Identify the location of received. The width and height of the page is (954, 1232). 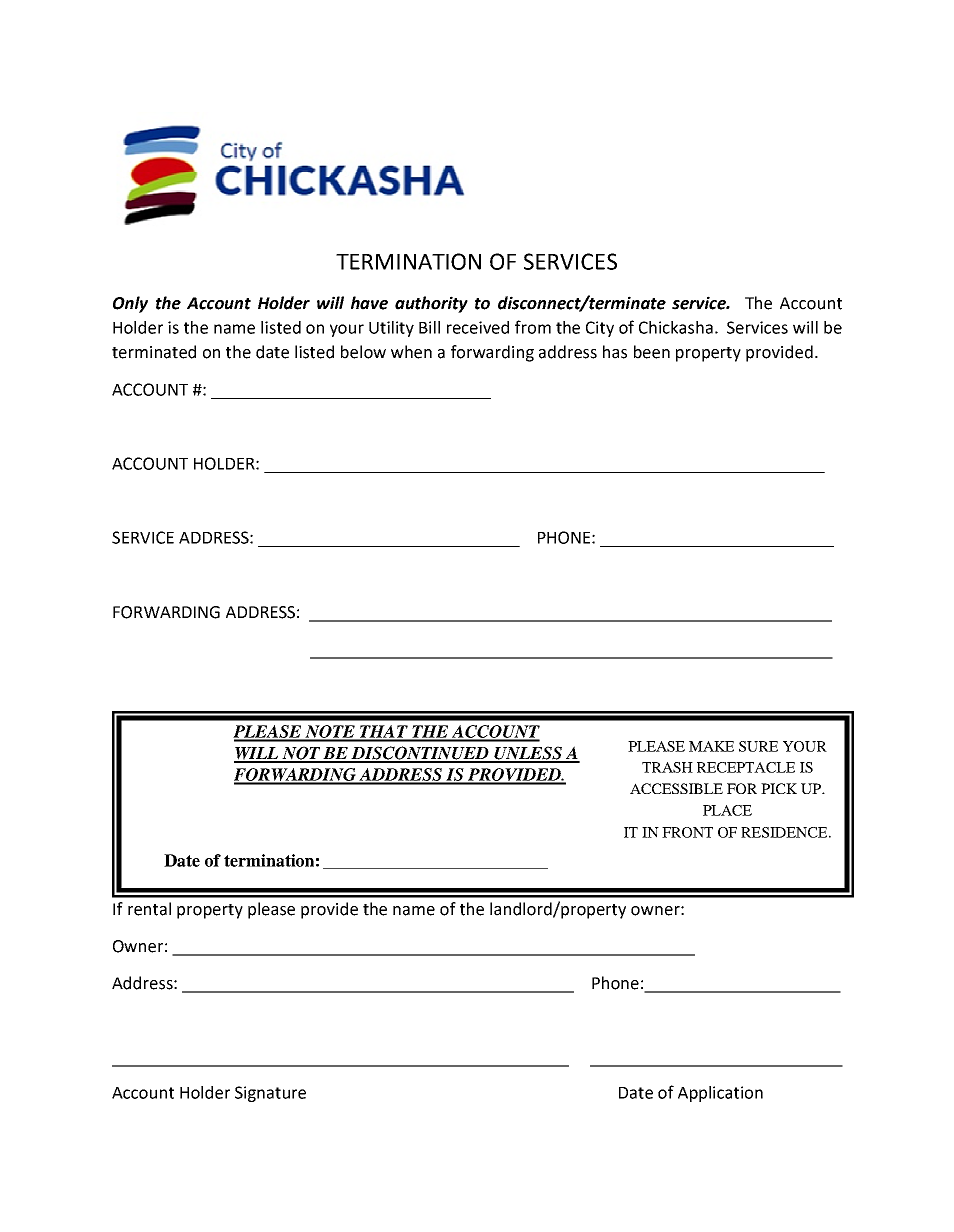
(478, 327).
